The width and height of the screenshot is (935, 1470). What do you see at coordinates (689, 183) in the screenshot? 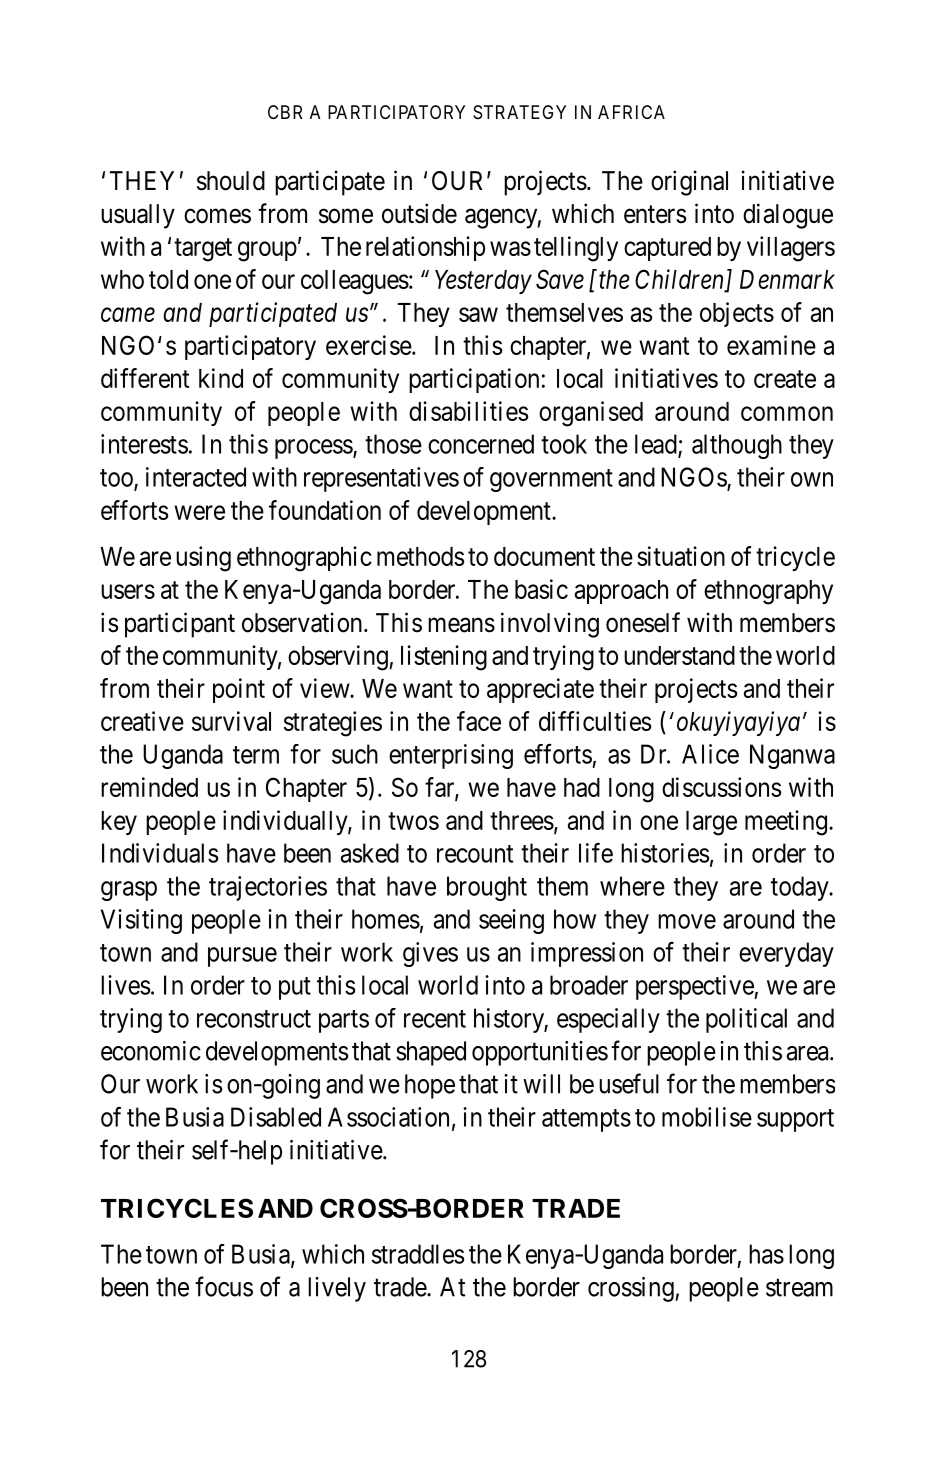
I see `original` at bounding box center [689, 183].
